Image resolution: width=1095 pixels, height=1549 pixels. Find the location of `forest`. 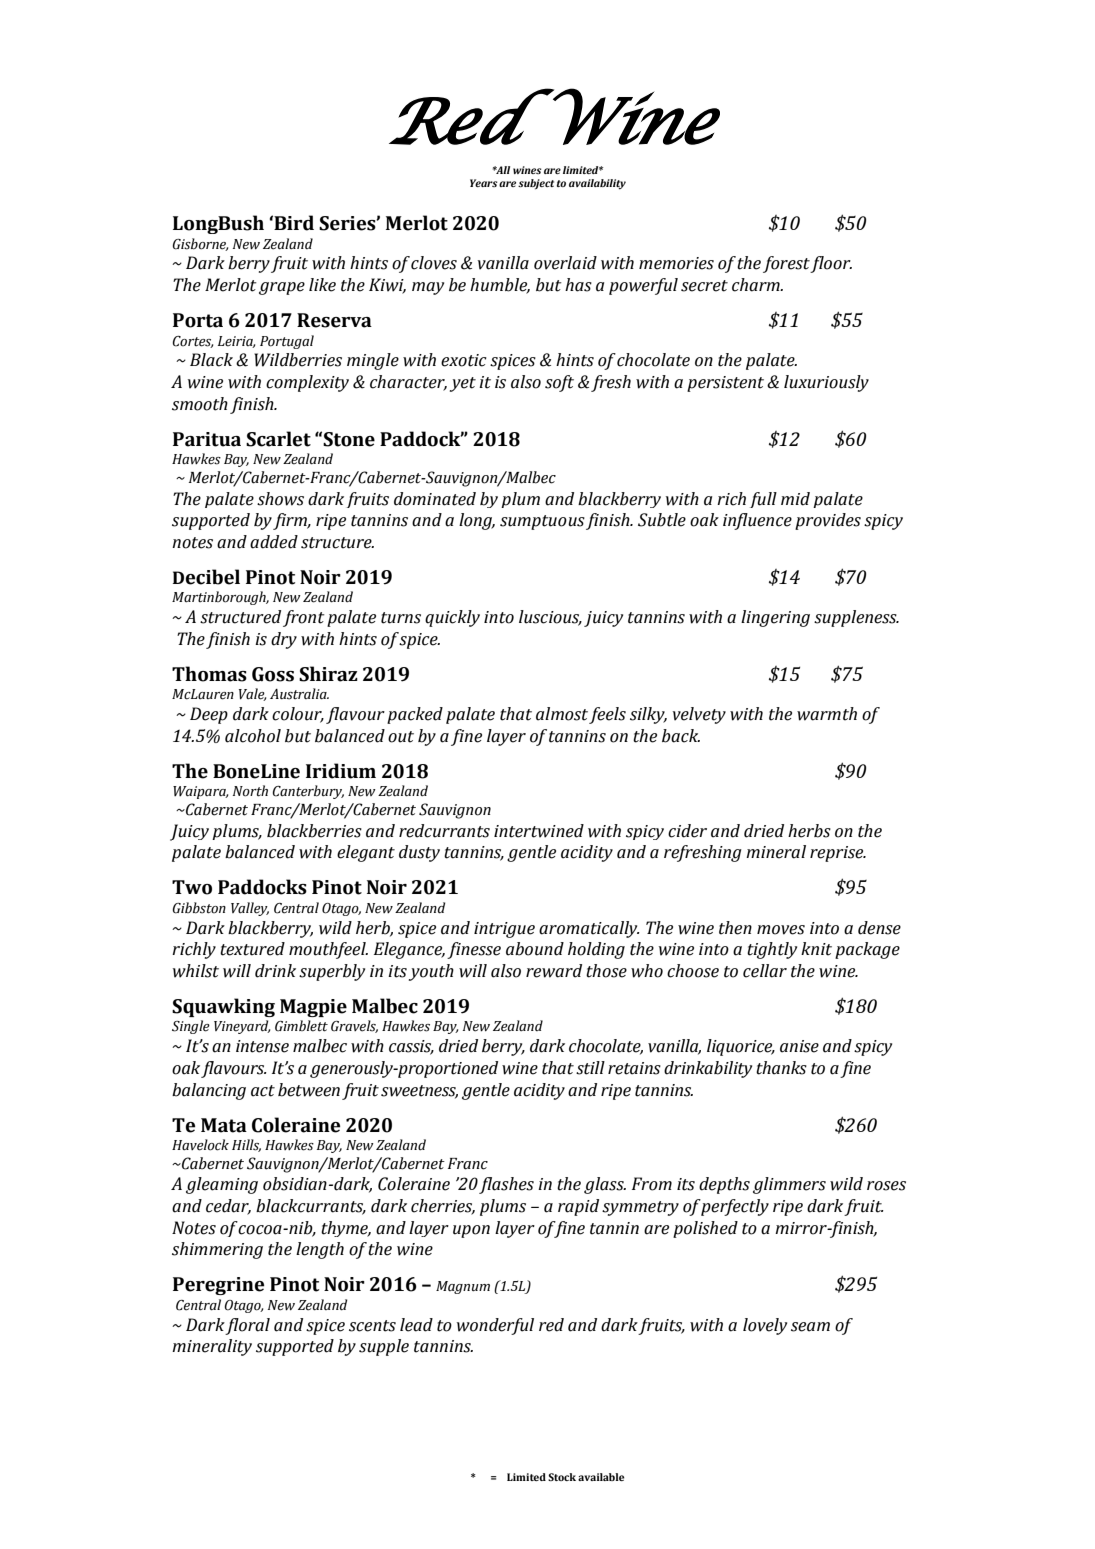

forest is located at coordinates (787, 264).
